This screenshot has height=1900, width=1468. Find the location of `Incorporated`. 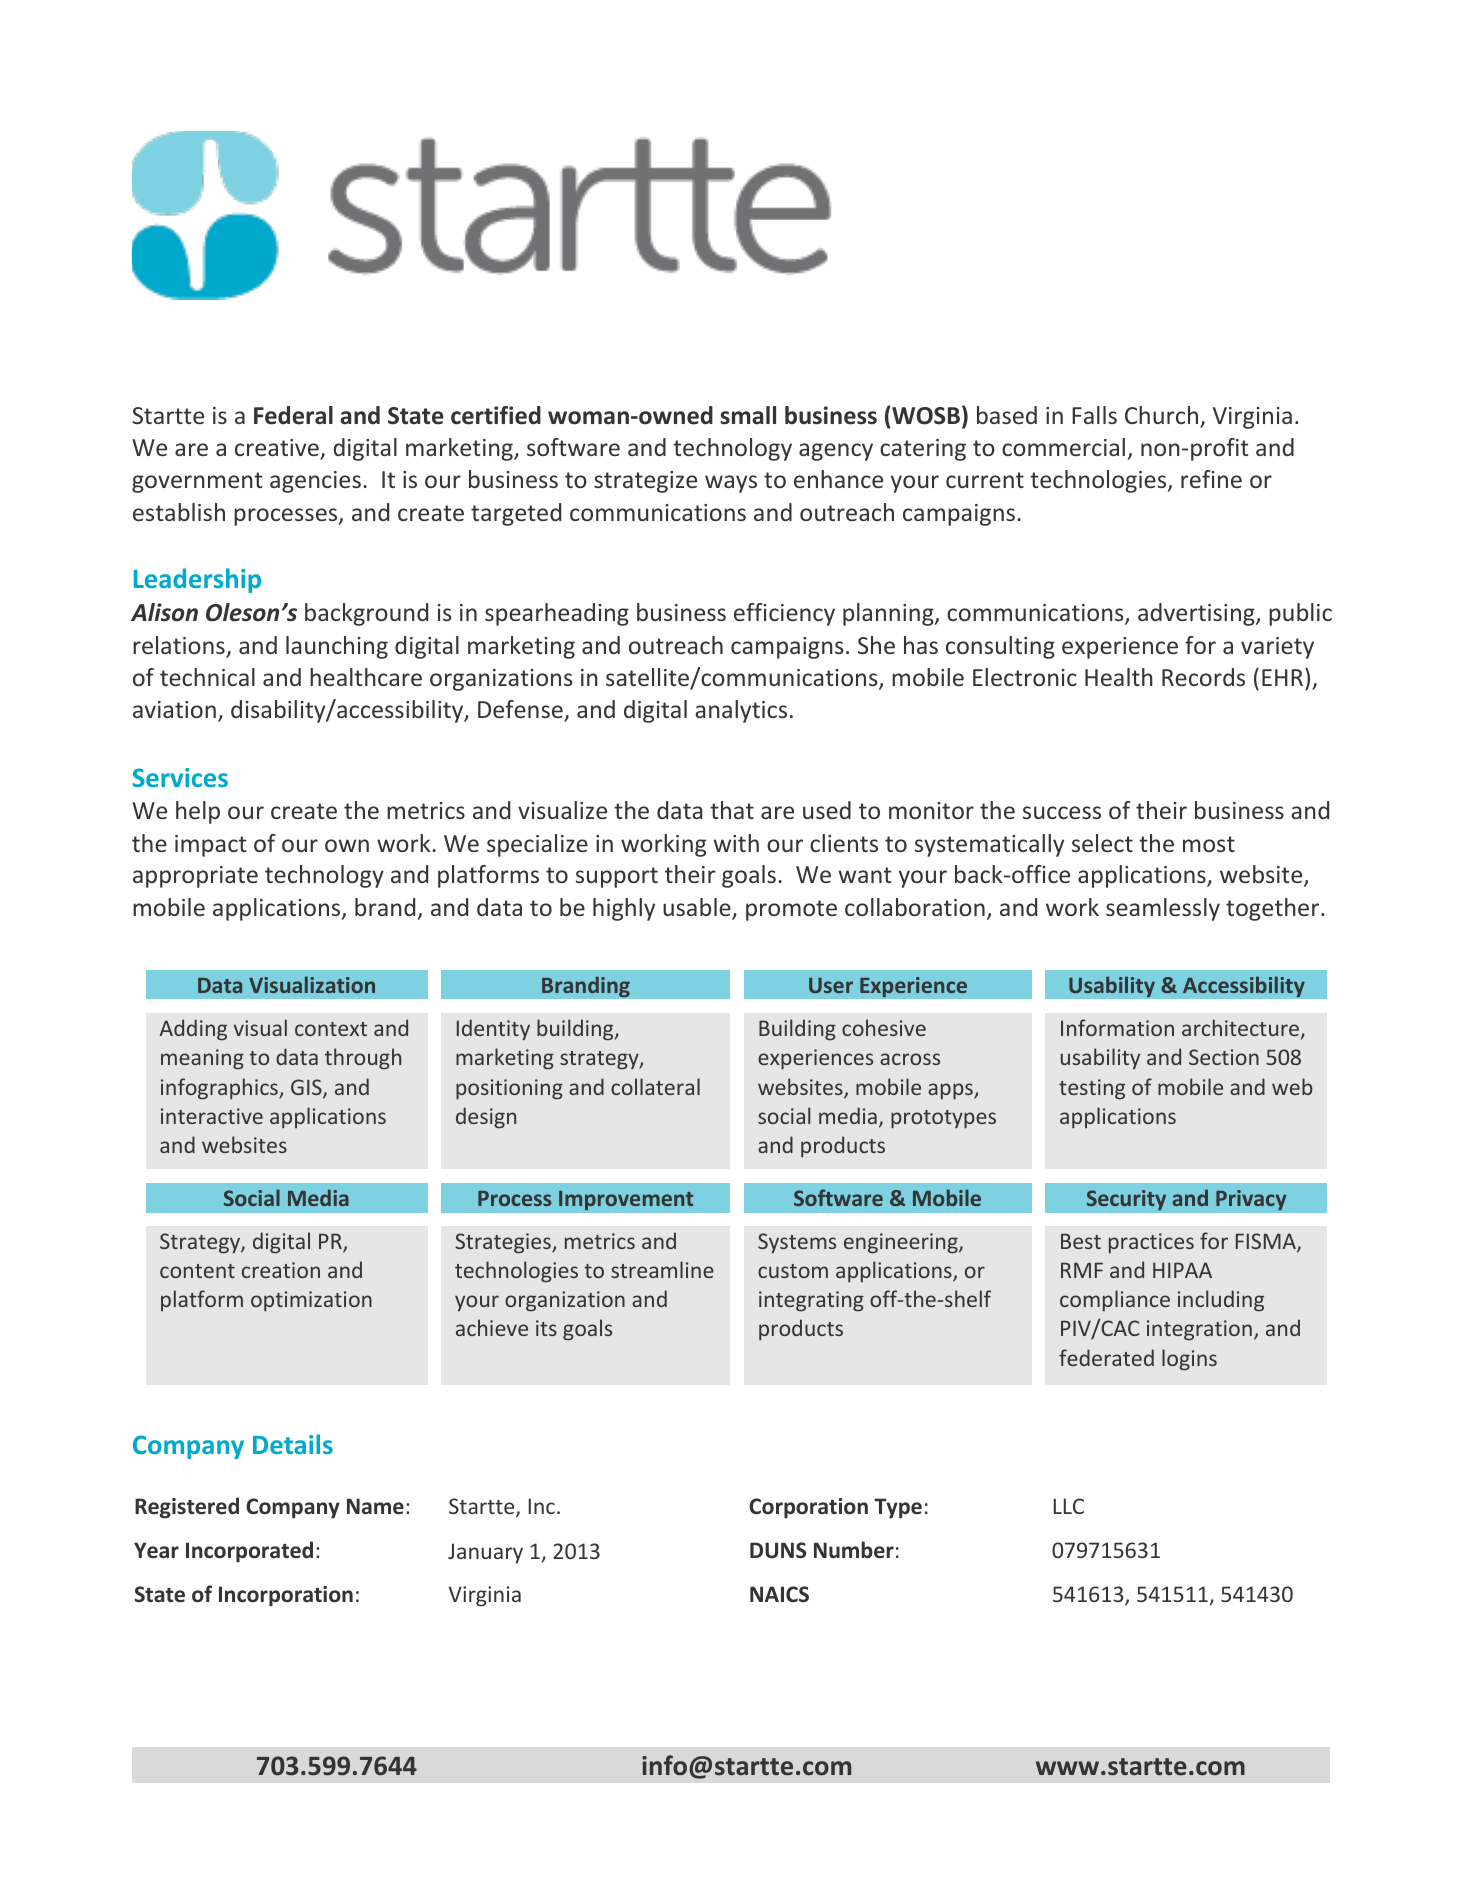

Incorporated is located at coordinates (249, 1552).
